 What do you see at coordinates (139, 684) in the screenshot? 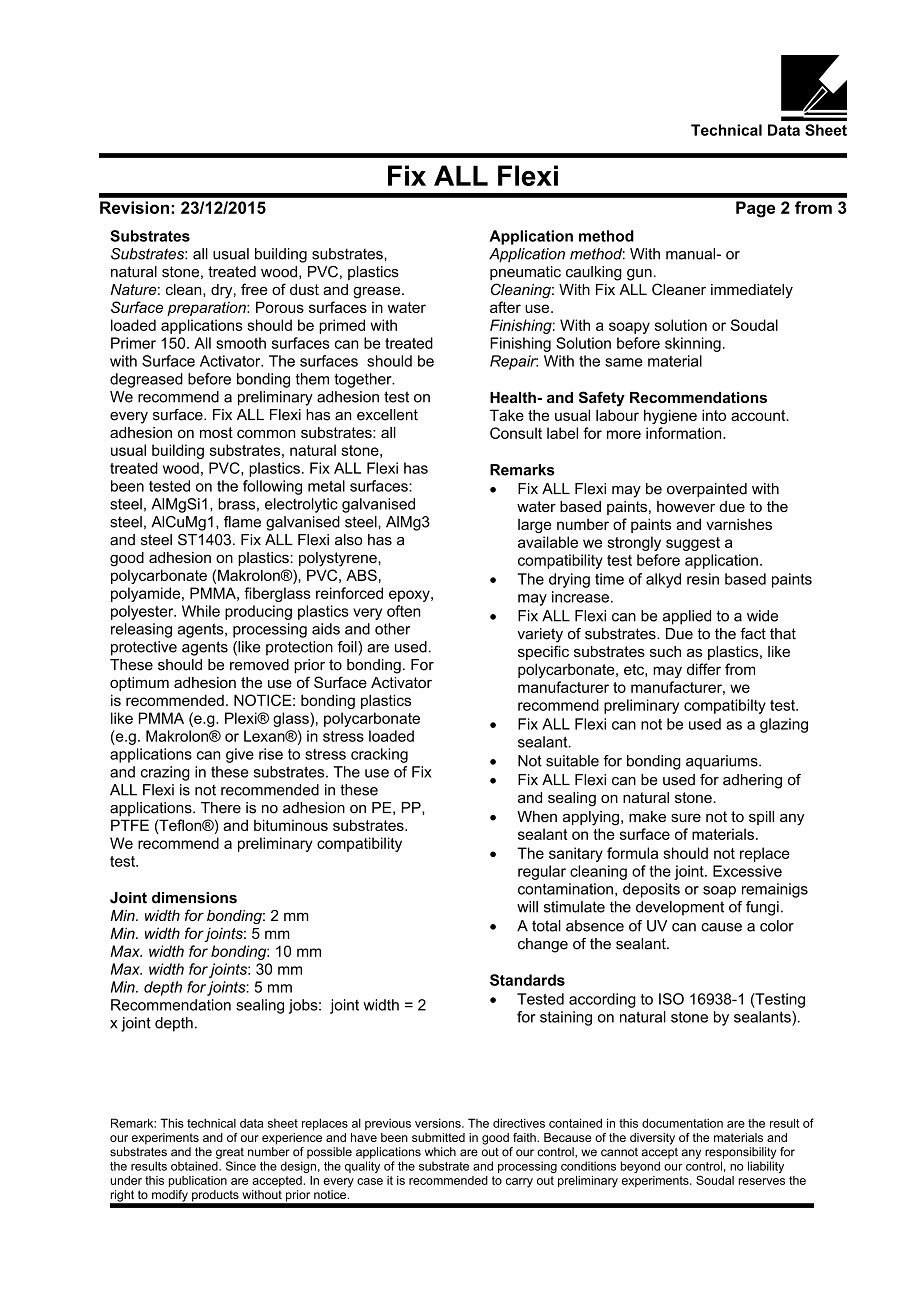
I see `optimum` at bounding box center [139, 684].
